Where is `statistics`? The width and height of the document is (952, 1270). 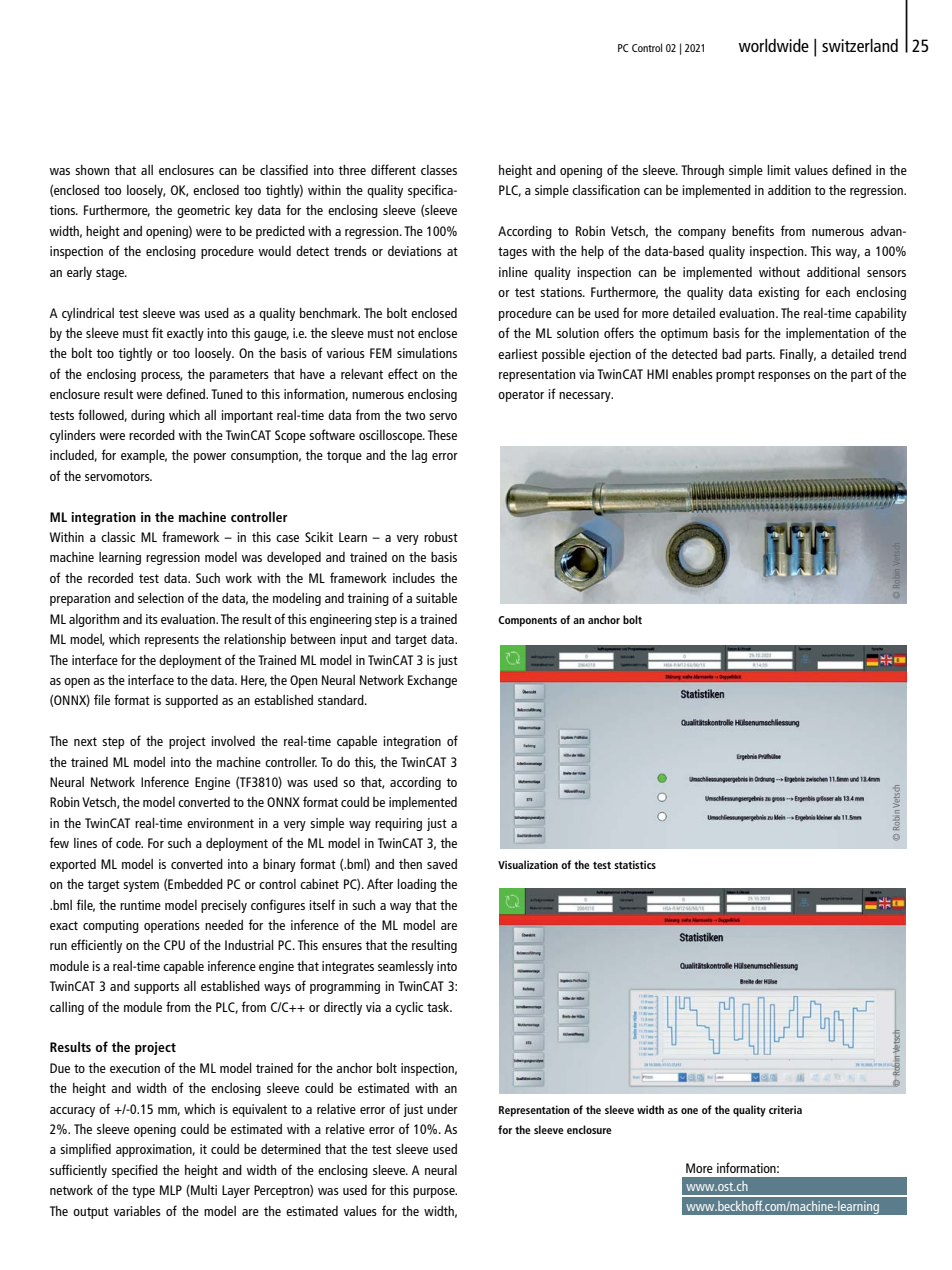 statistics is located at coordinates (635, 864).
